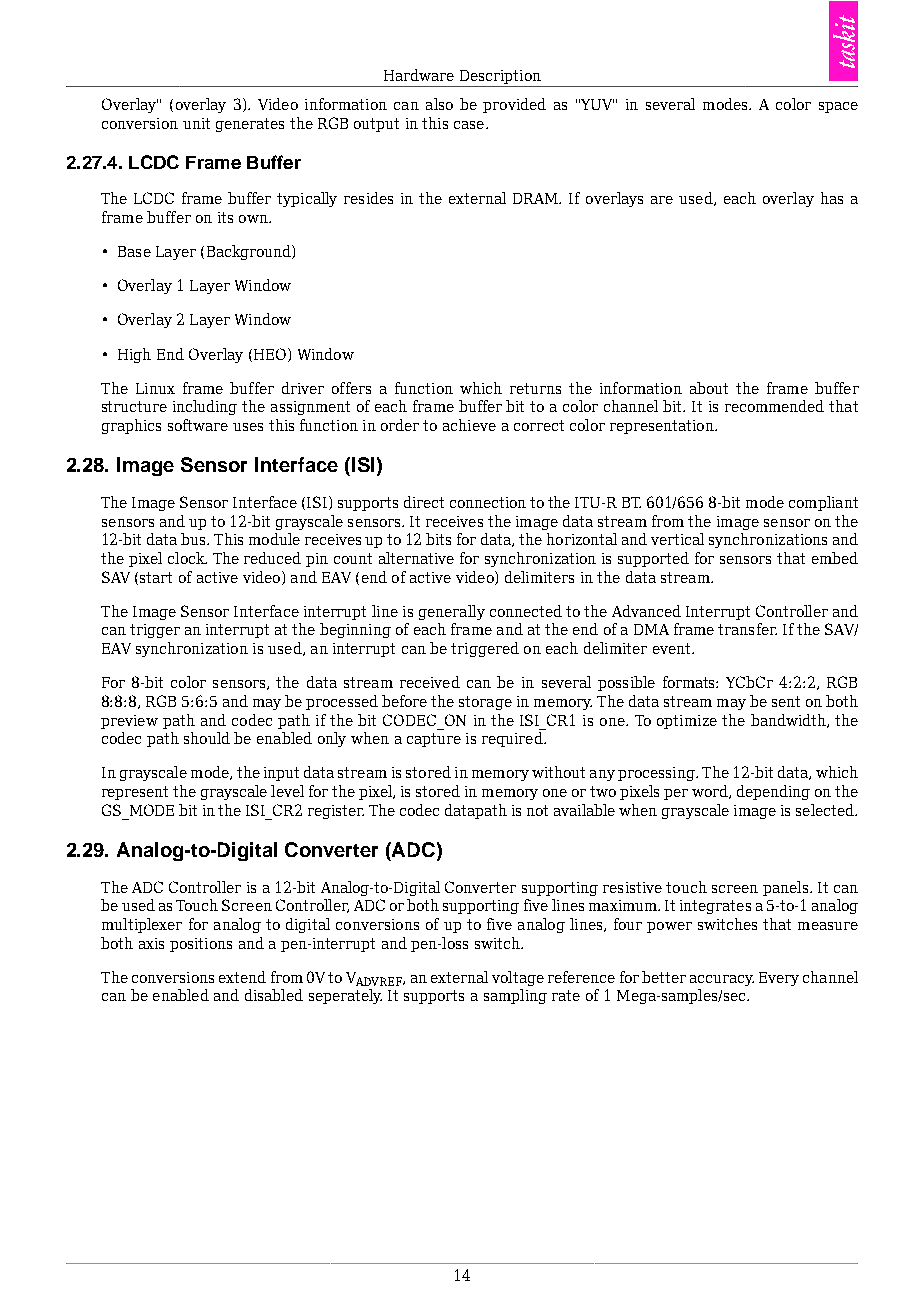  I want to click on storage, so click(485, 703).
